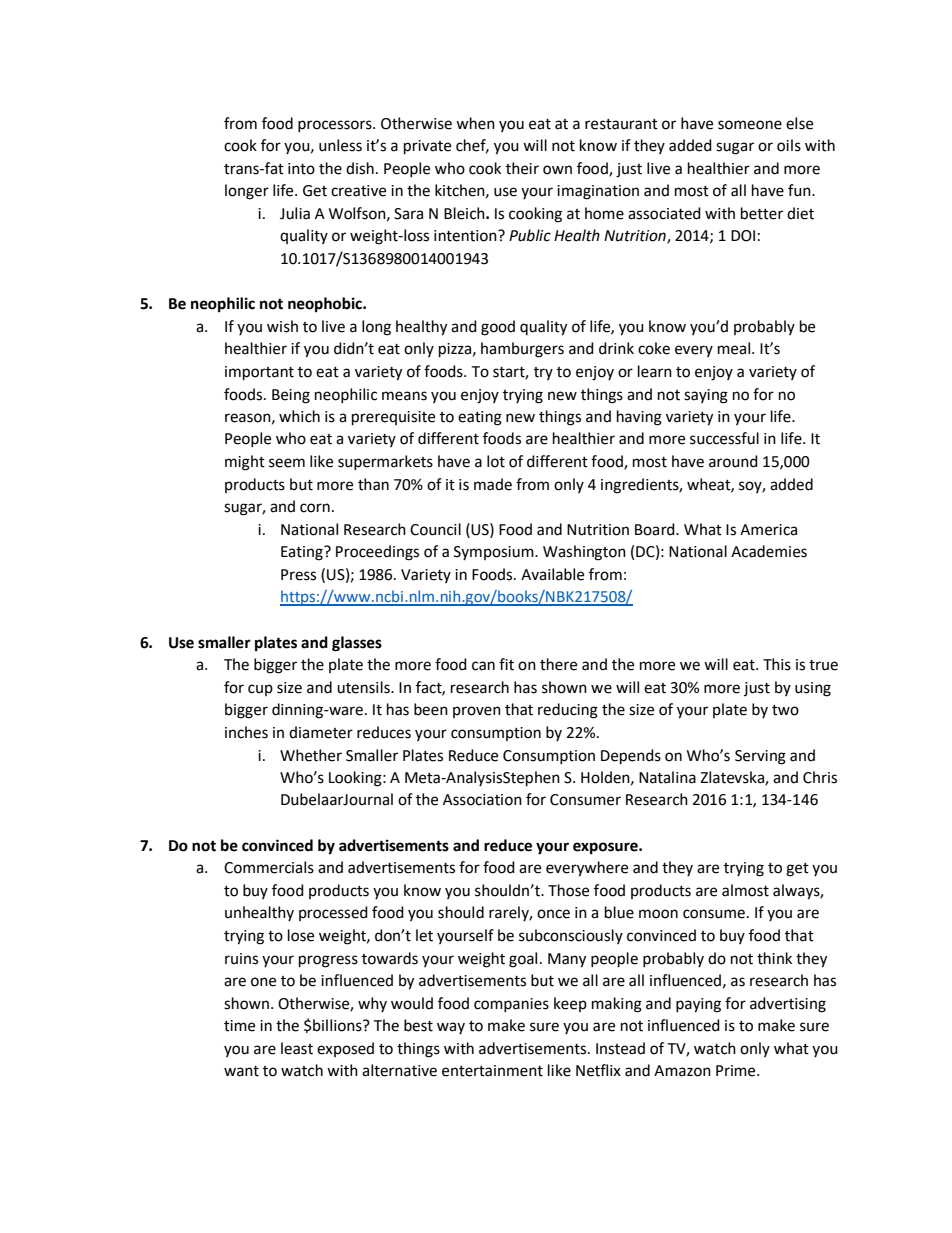  Describe the element at coordinates (750, 125) in the screenshot. I see `someone` at that location.
